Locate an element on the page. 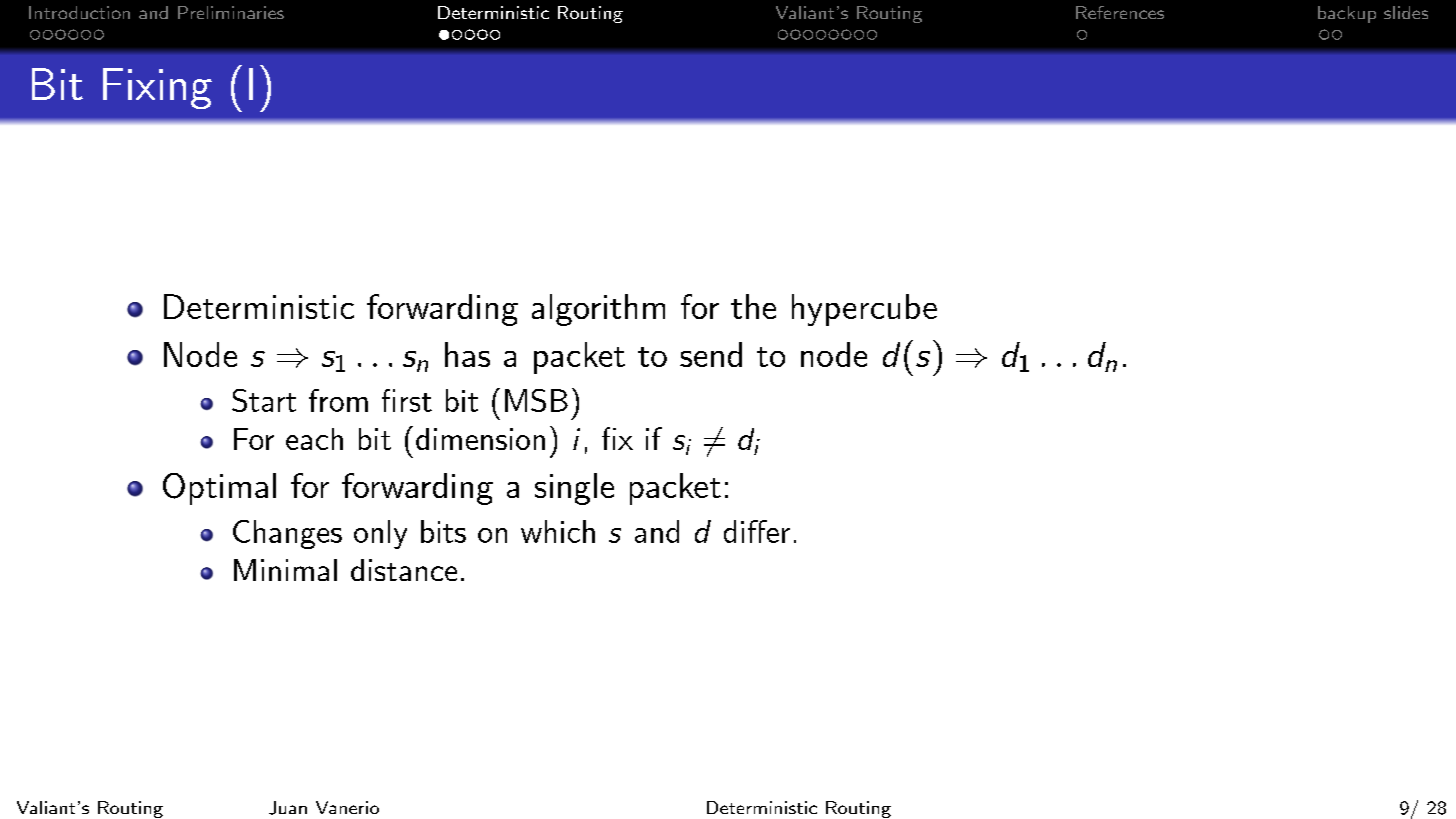 This document has width=1456, height=819. which is located at coordinates (558, 531).
